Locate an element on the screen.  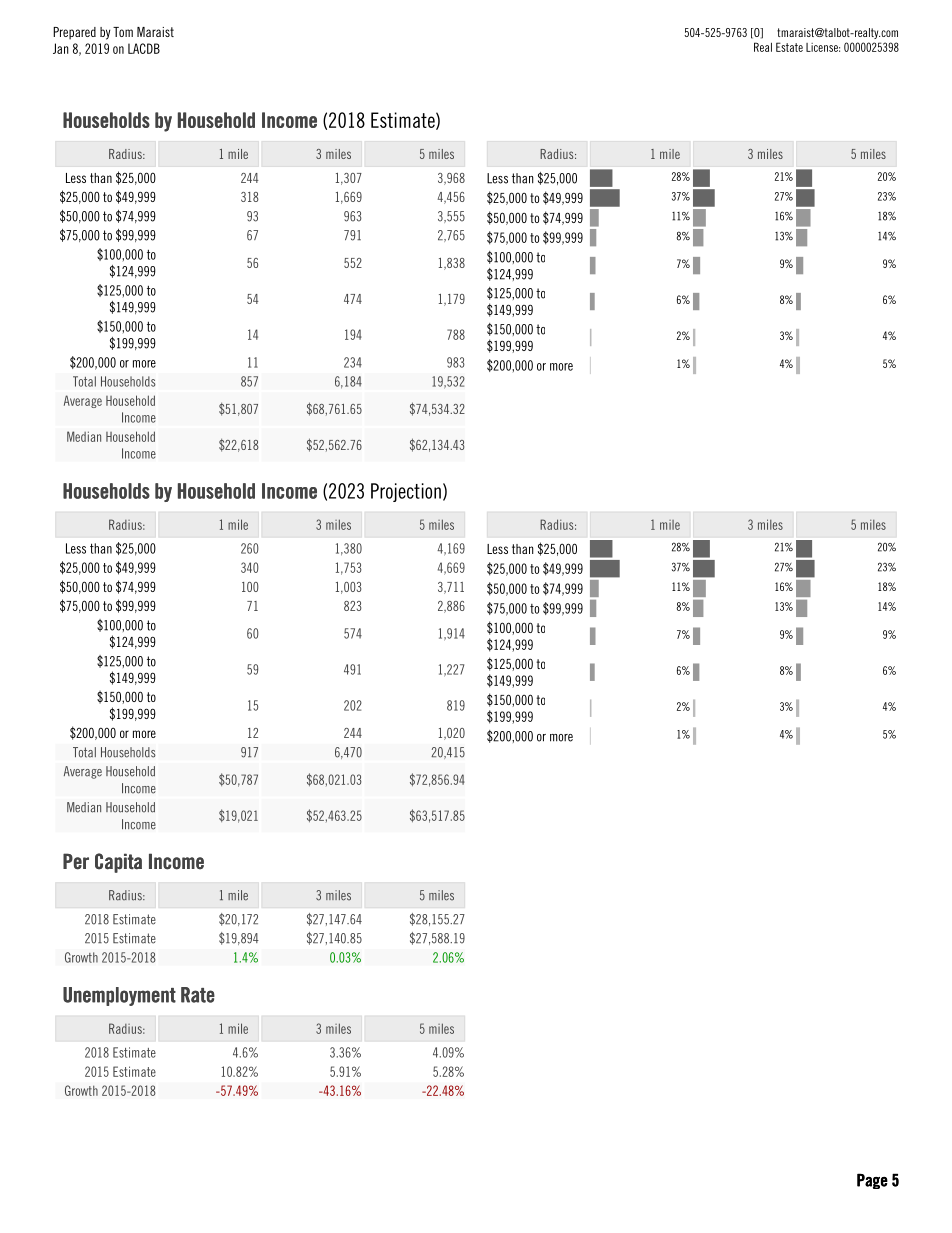
Jan is located at coordinates (61, 48).
